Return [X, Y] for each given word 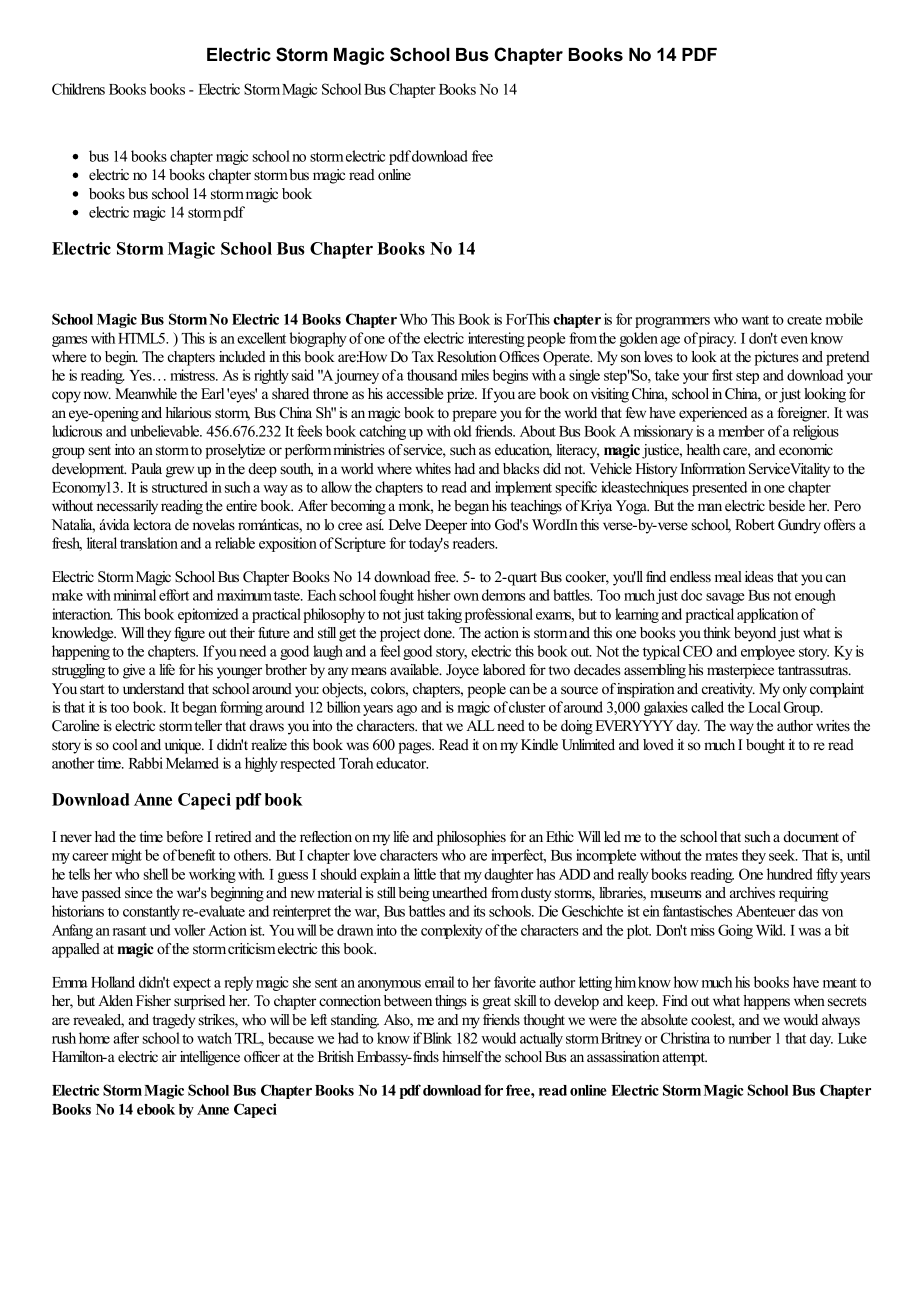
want [755, 320]
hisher [434, 595]
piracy [717, 339]
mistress [193, 375]
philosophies [471, 838]
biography [318, 339]
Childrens [78, 89]
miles [475, 375]
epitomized [208, 615]
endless [690, 576]
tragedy [173, 1021]
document [811, 836]
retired [233, 836]
